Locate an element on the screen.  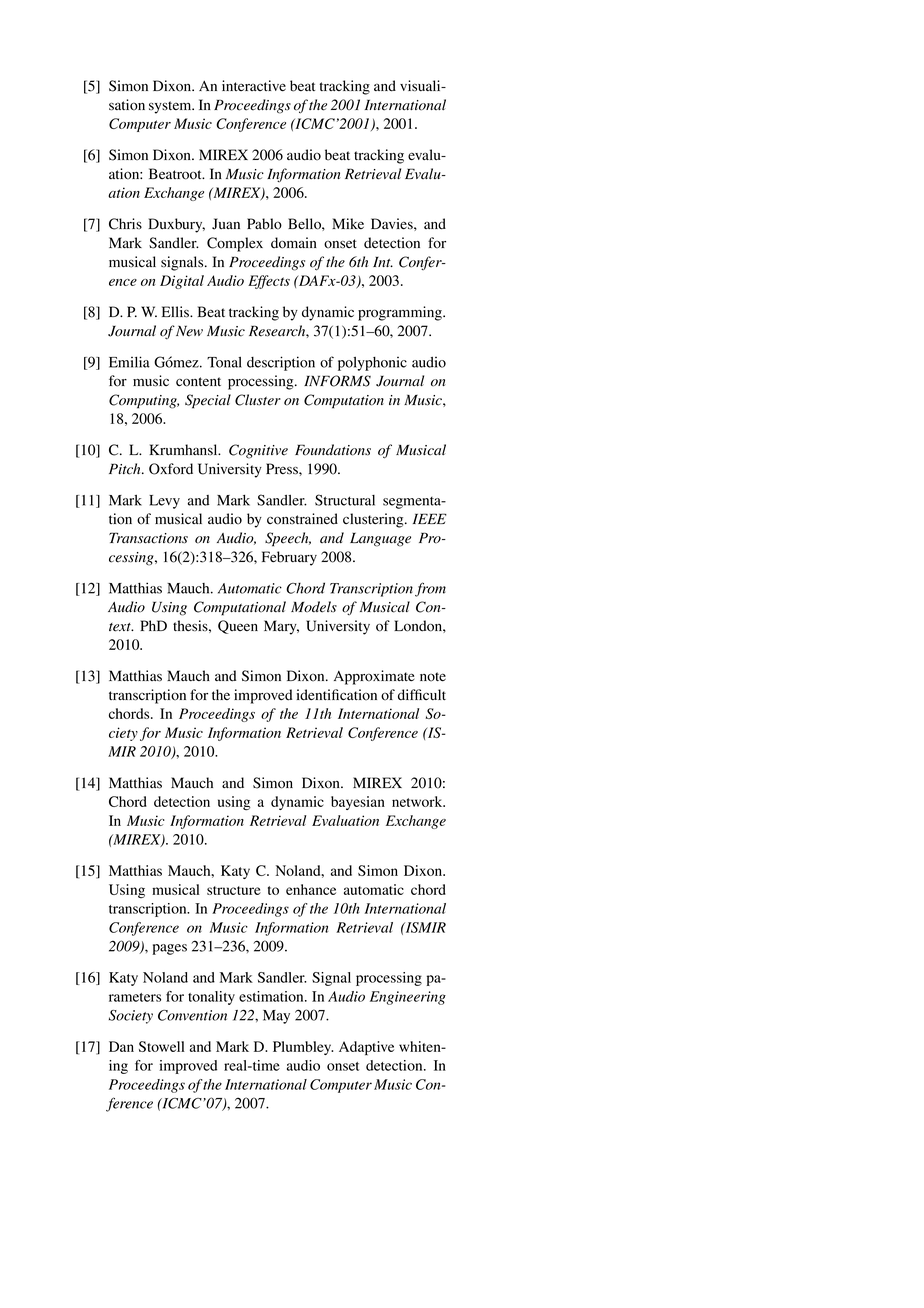
polyphonic is located at coordinates (372, 364).
